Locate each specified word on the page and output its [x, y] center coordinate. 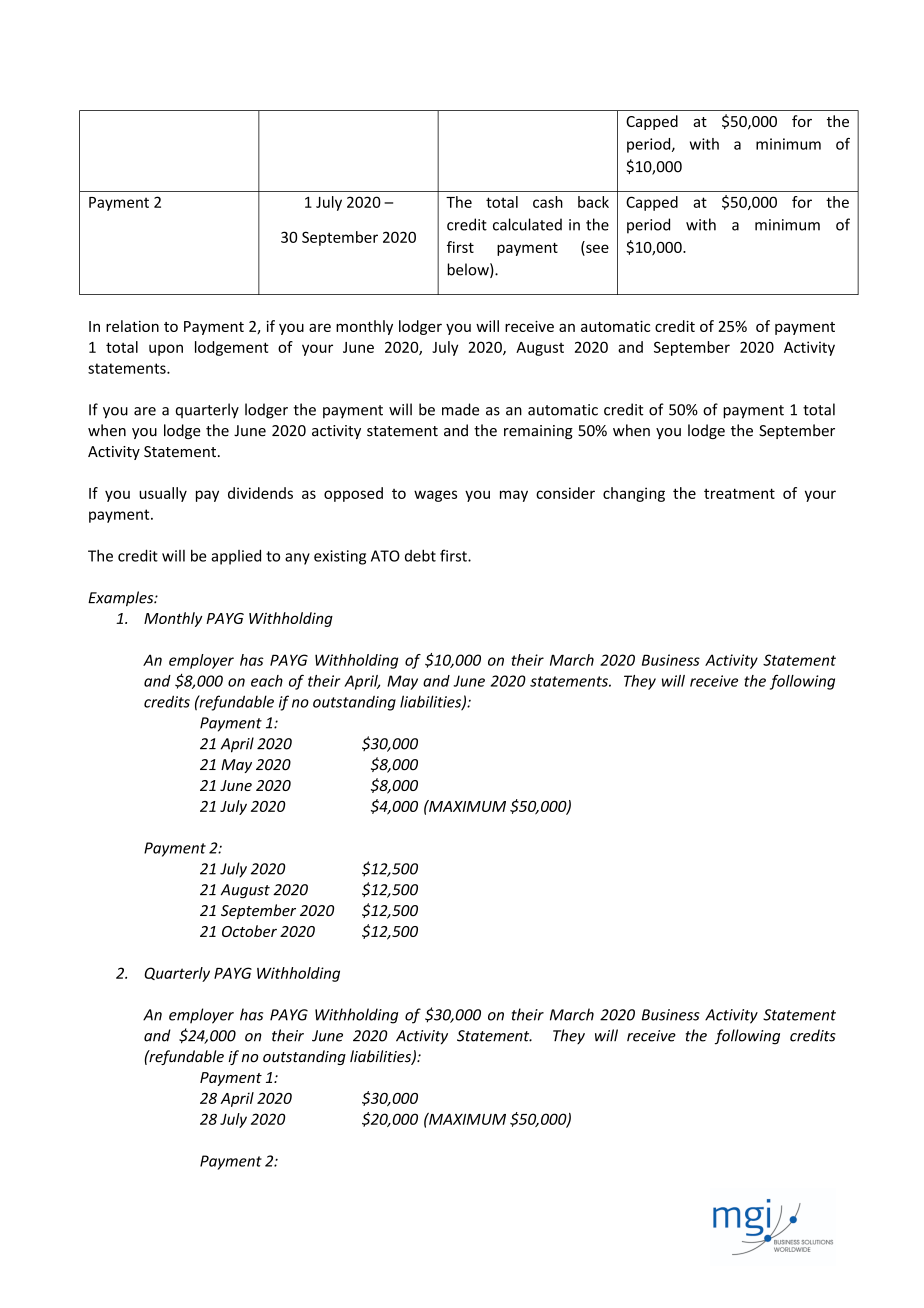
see [597, 248]
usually [163, 494]
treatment [739, 493]
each [267, 681]
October [249, 931]
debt [420, 555]
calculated [527, 224]
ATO [385, 556]
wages [435, 496]
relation [132, 326]
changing [634, 494]
